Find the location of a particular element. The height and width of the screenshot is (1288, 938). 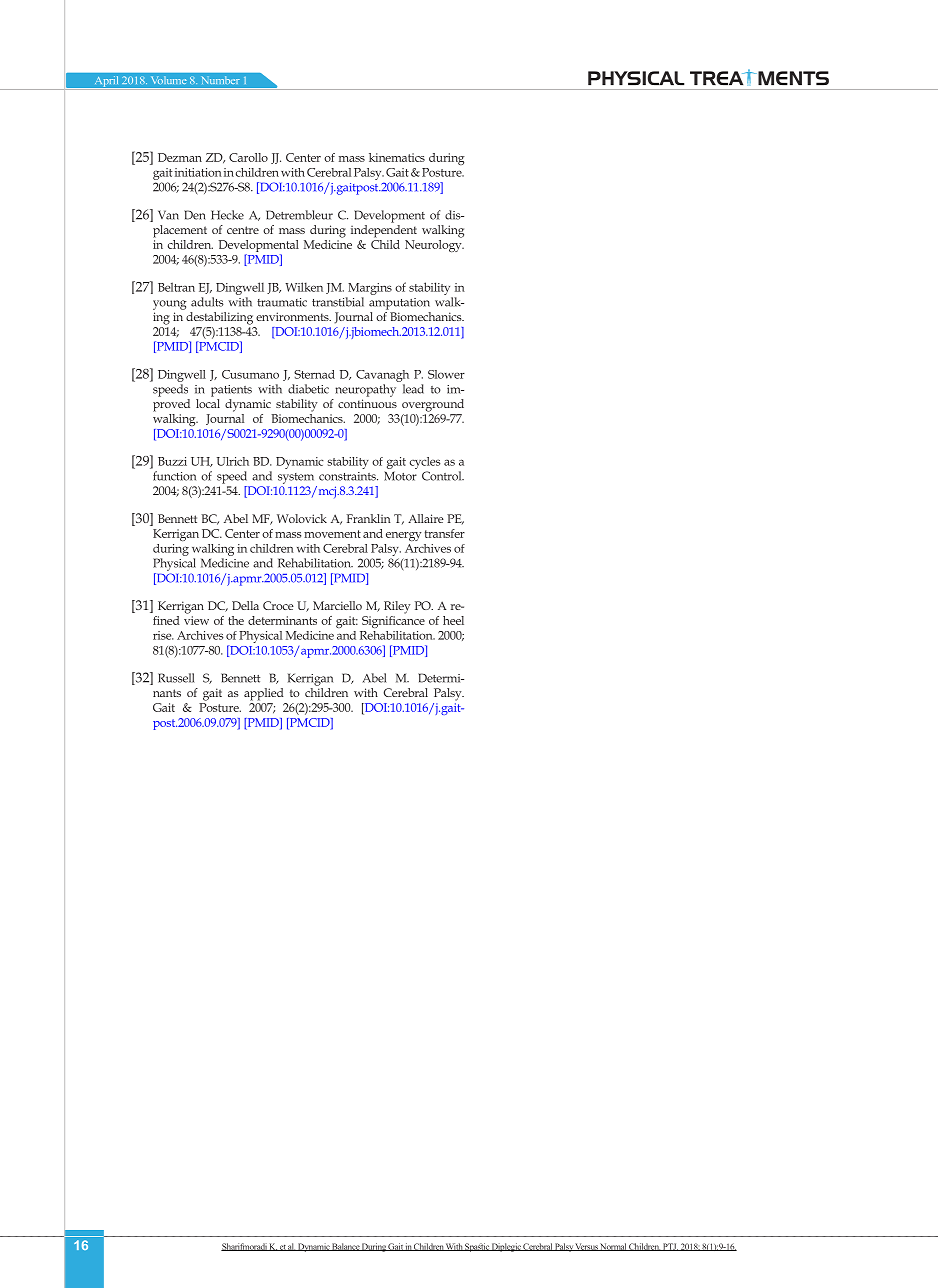

kinematics is located at coordinates (397, 157).
